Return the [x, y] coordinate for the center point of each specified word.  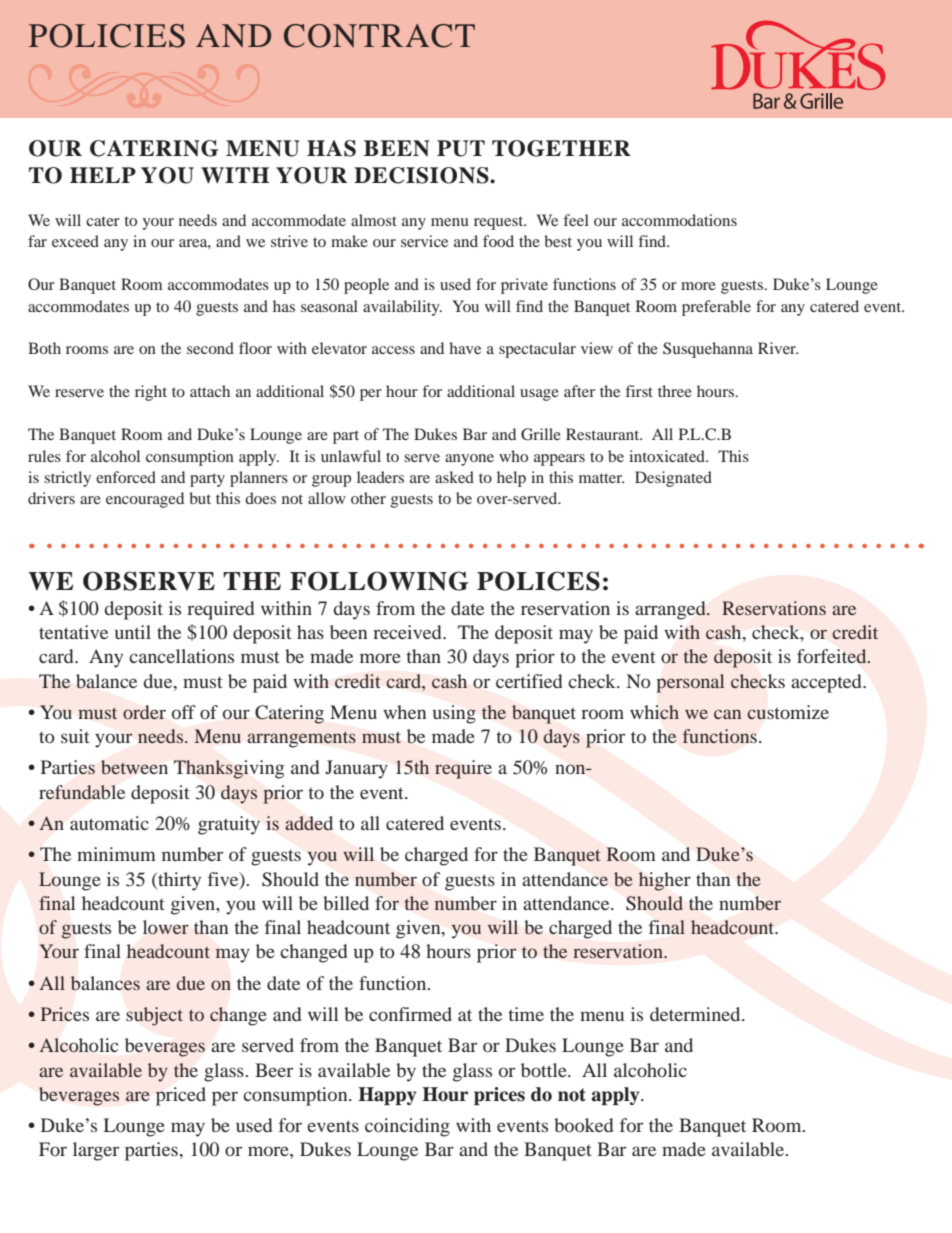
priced [181, 1096]
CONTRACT [379, 36]
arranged [671, 610]
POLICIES [107, 36]
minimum [116, 854]
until [133, 632]
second [210, 348]
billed [346, 903]
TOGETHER [561, 148]
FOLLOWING [379, 581]
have [465, 348]
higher [665, 881]
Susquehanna [708, 350]
